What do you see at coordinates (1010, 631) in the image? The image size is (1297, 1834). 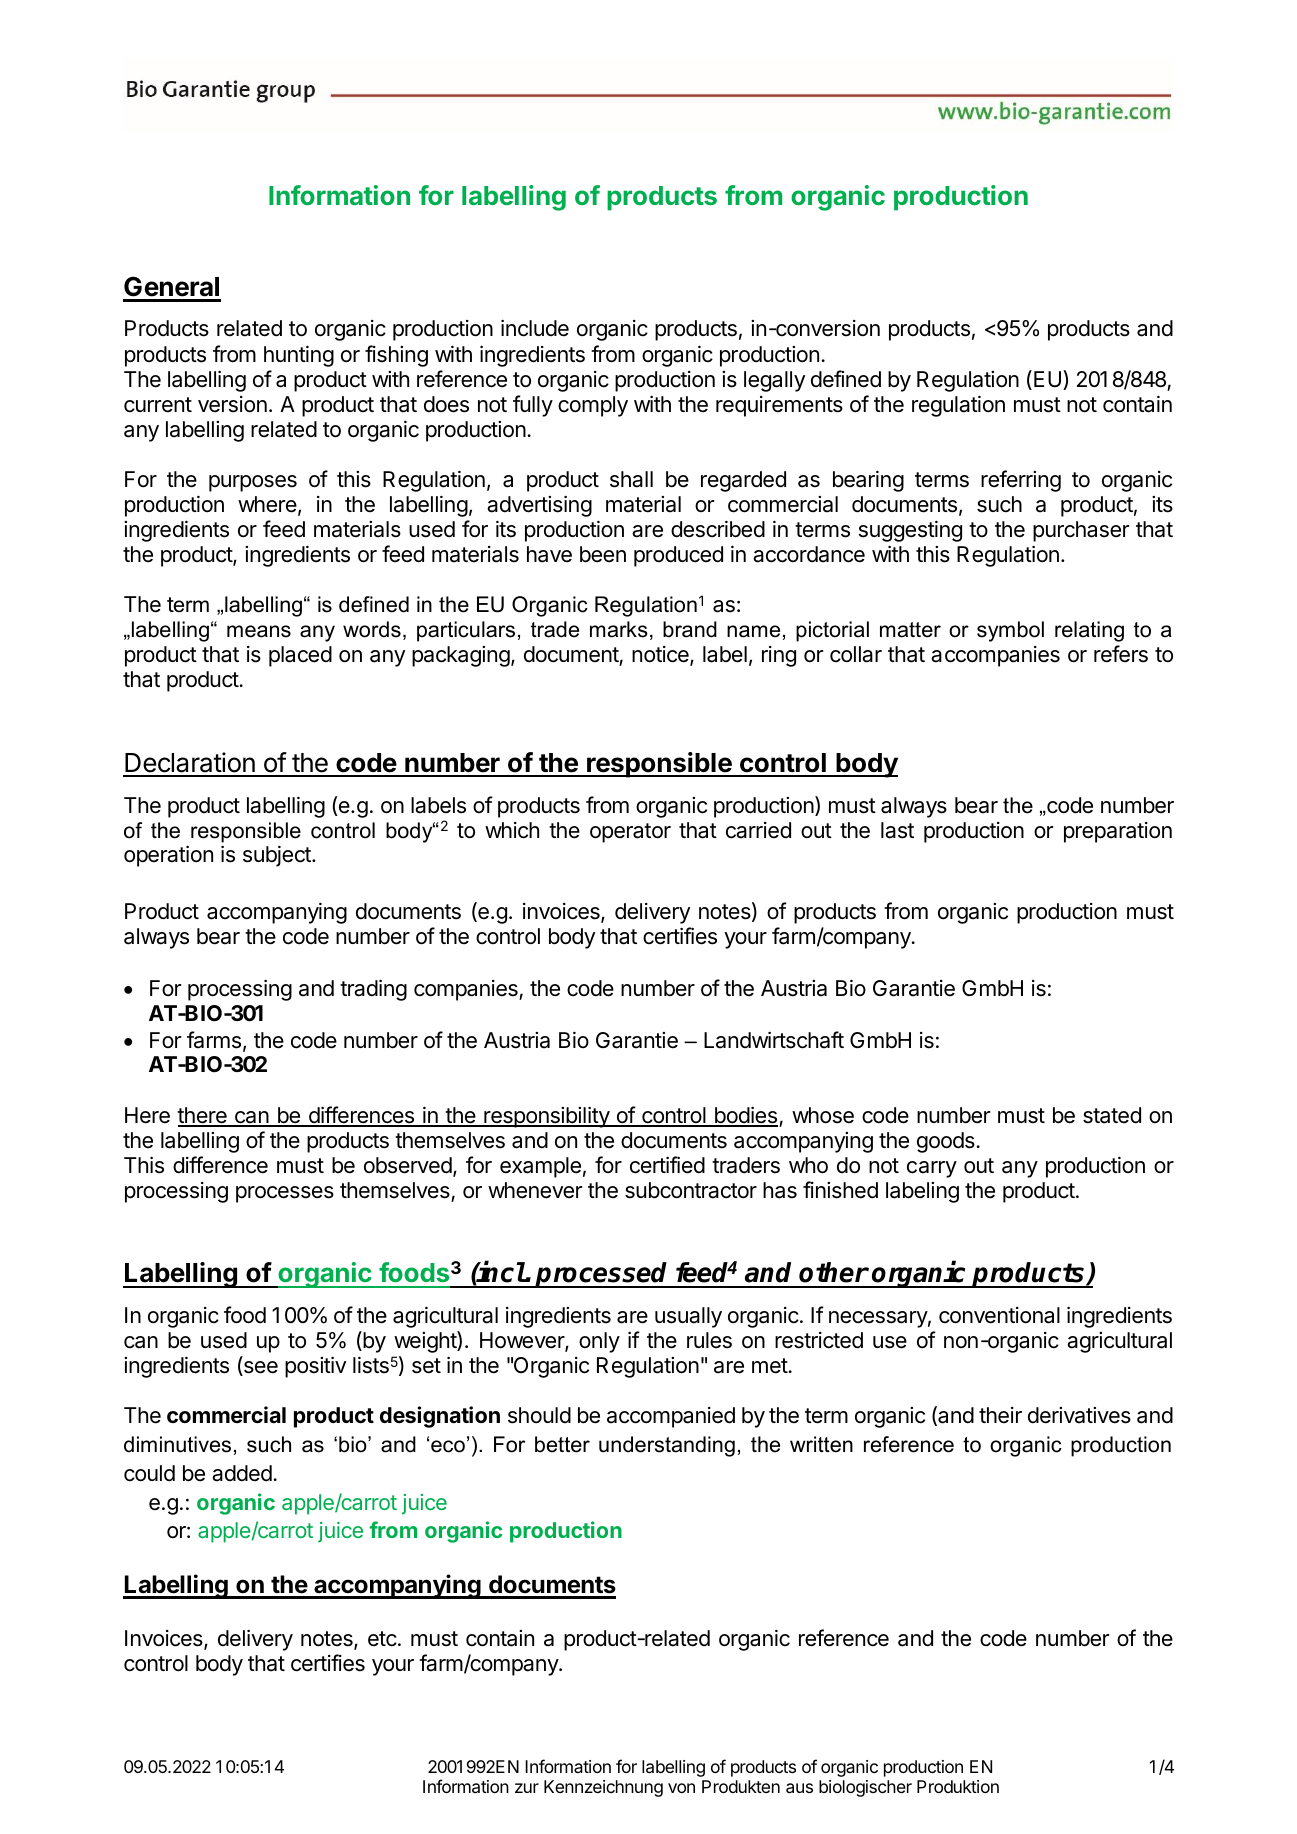 I see `symbol` at bounding box center [1010, 631].
